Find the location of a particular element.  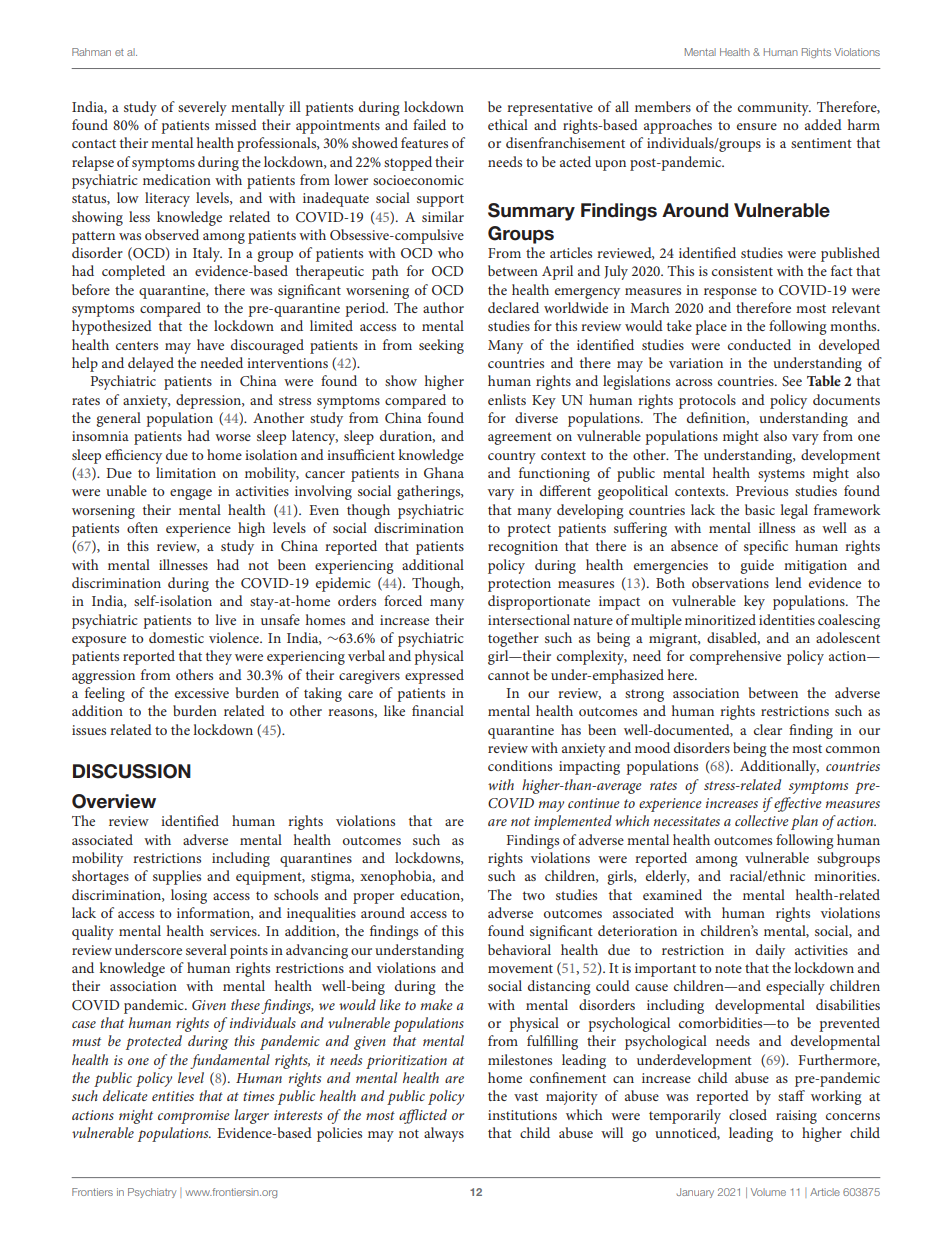

lend is located at coordinates (788, 582).
